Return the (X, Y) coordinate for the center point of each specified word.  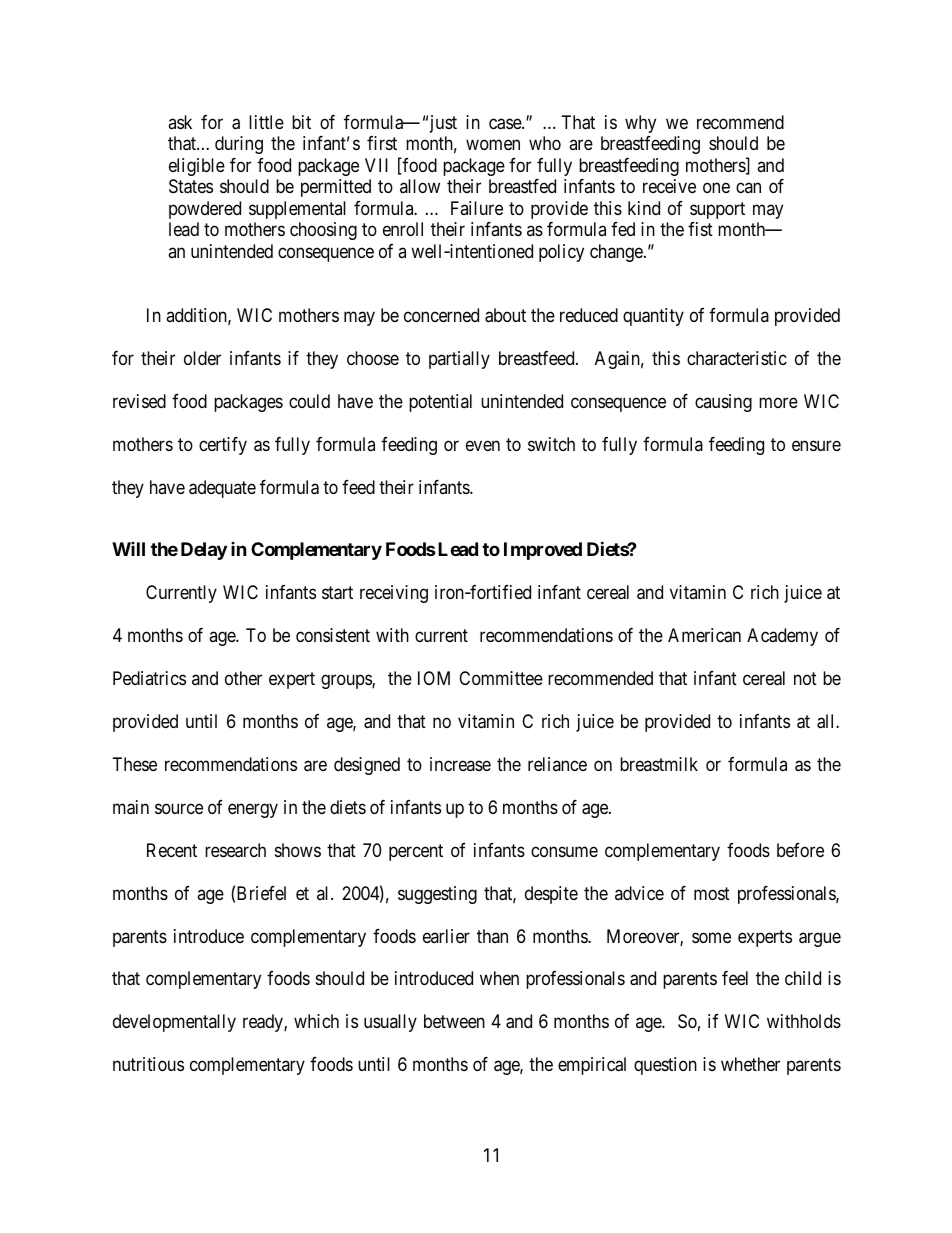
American (704, 635)
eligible (197, 167)
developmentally (174, 1023)
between (454, 1021)
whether (750, 1064)
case (506, 124)
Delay (204, 551)
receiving (394, 594)
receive (669, 186)
